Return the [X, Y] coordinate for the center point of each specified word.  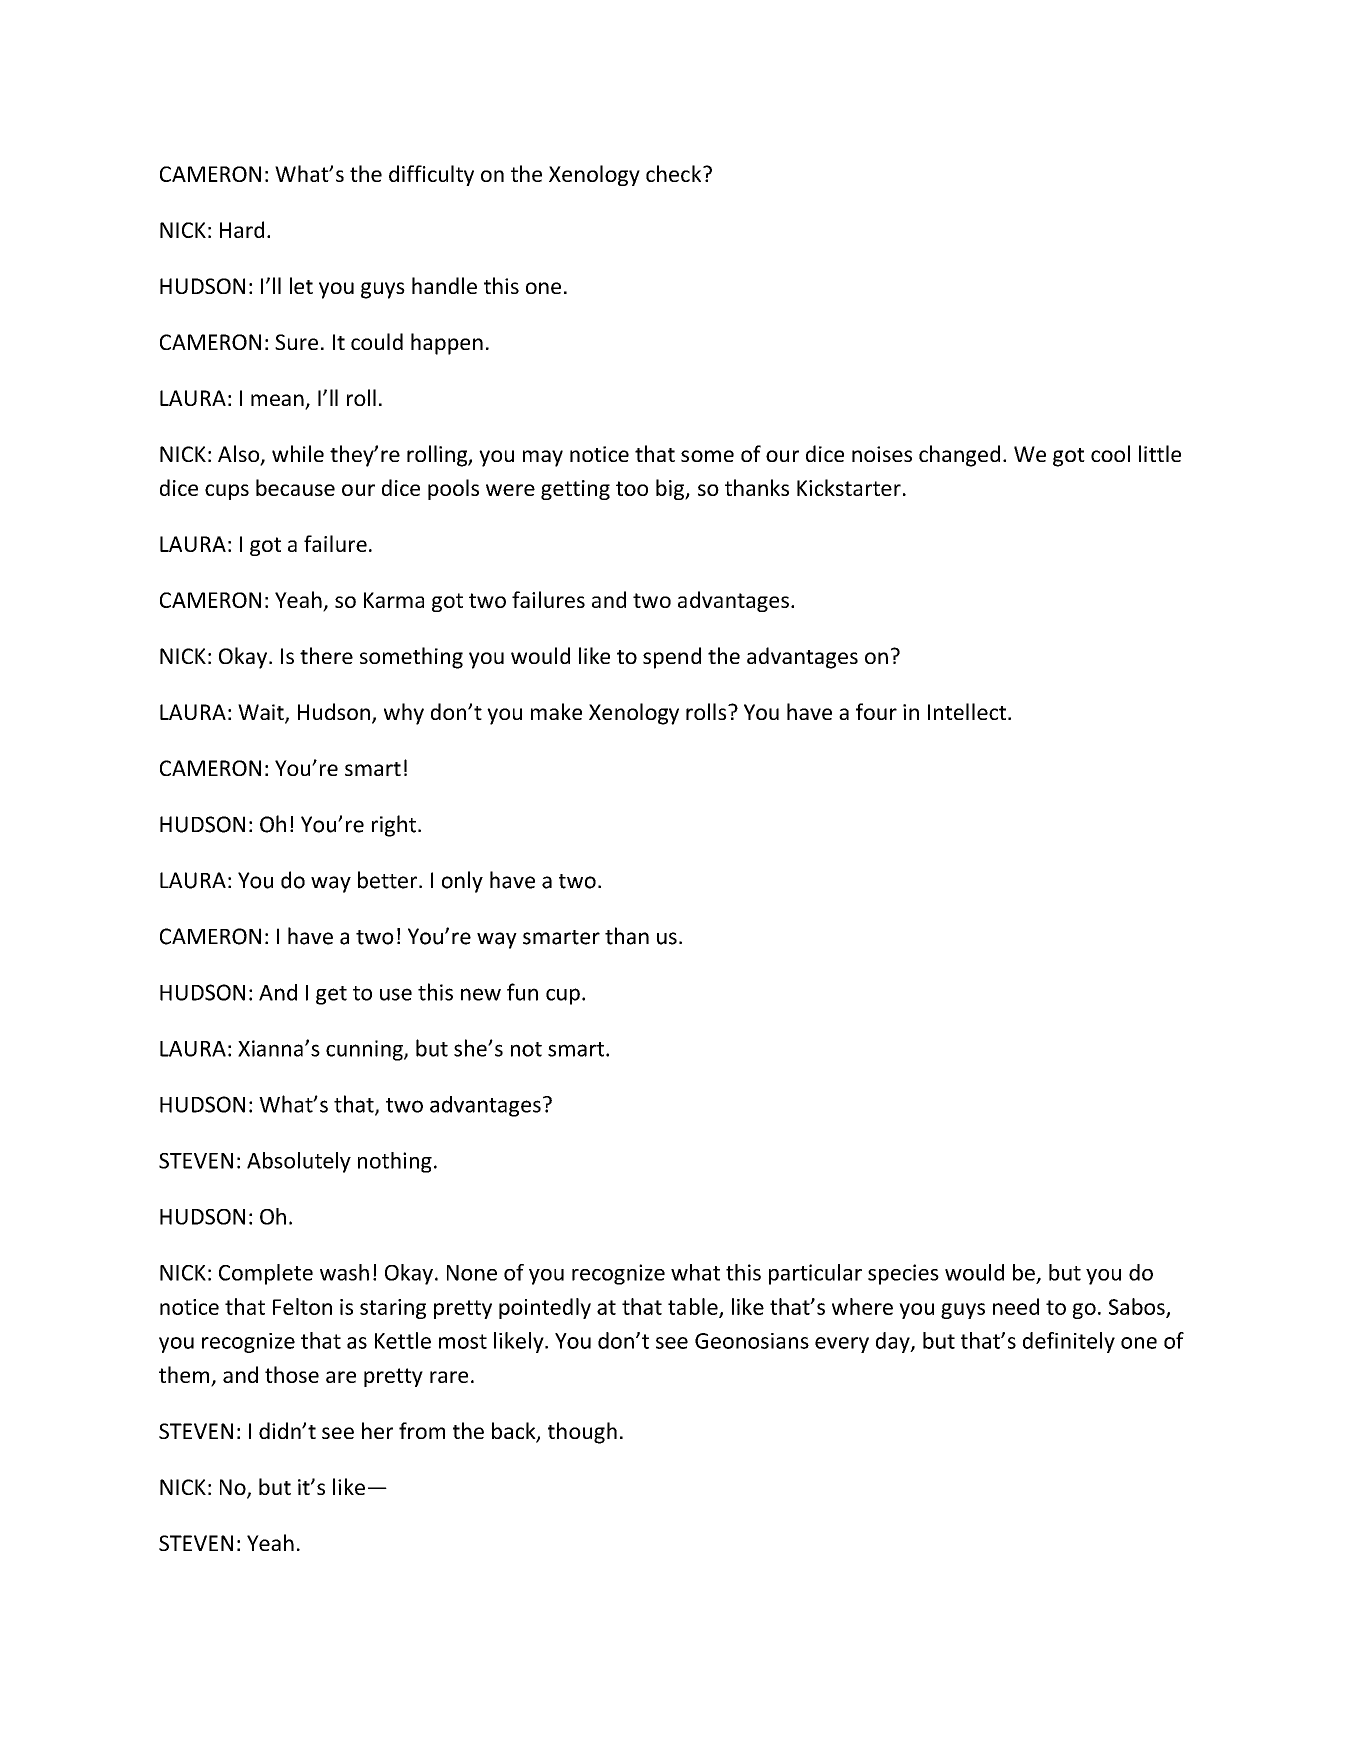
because [295, 487]
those [292, 1374]
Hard [242, 229]
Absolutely [299, 1162]
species [903, 1274]
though [582, 1433]
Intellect [968, 711]
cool [1110, 453]
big [671, 489]
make [556, 711]
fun [522, 992]
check [675, 173]
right [394, 826]
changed [959, 456]
